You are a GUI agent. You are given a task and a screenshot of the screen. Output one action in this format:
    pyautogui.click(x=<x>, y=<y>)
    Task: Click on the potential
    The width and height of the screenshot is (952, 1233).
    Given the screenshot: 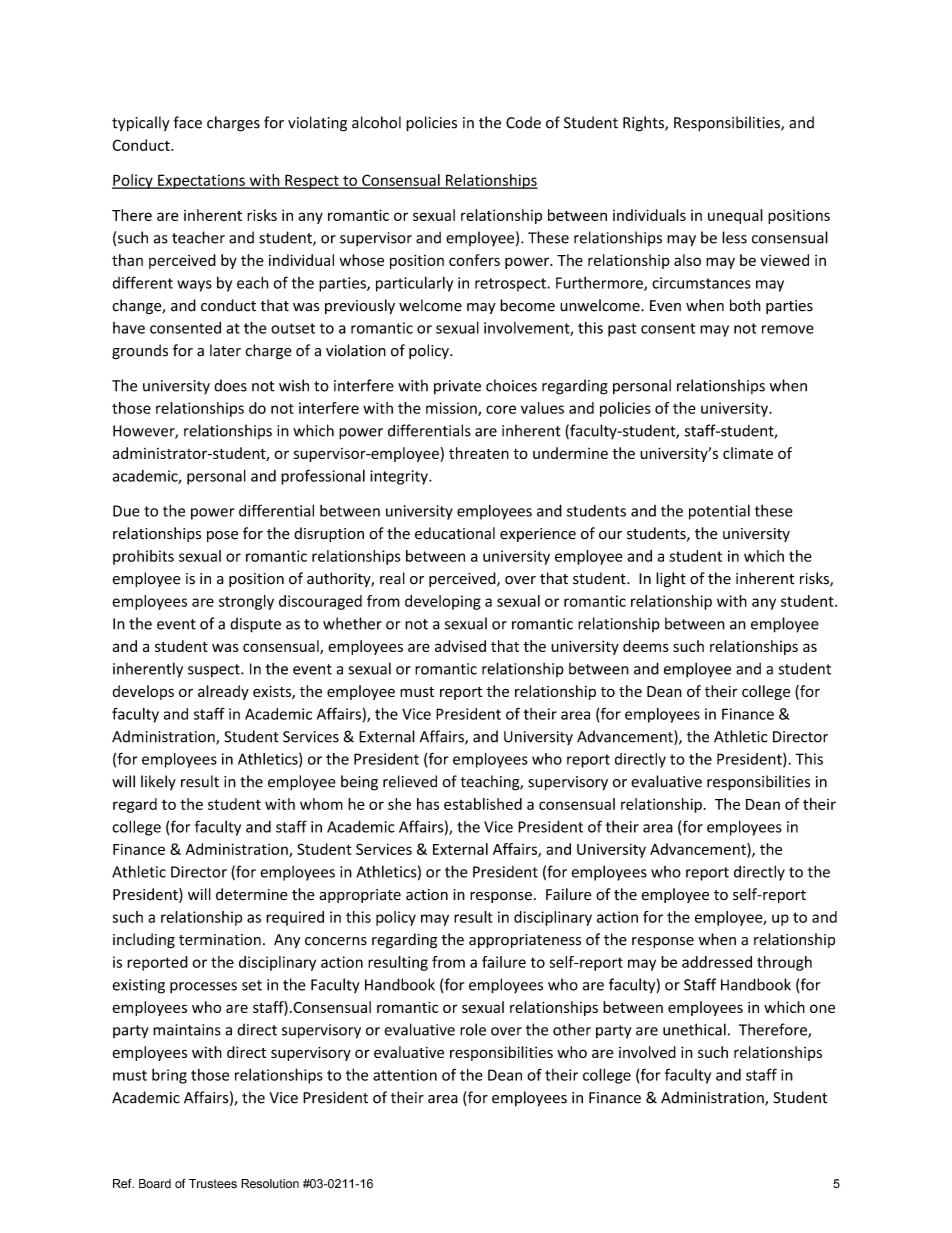 What is the action you would take?
    pyautogui.click(x=719, y=512)
